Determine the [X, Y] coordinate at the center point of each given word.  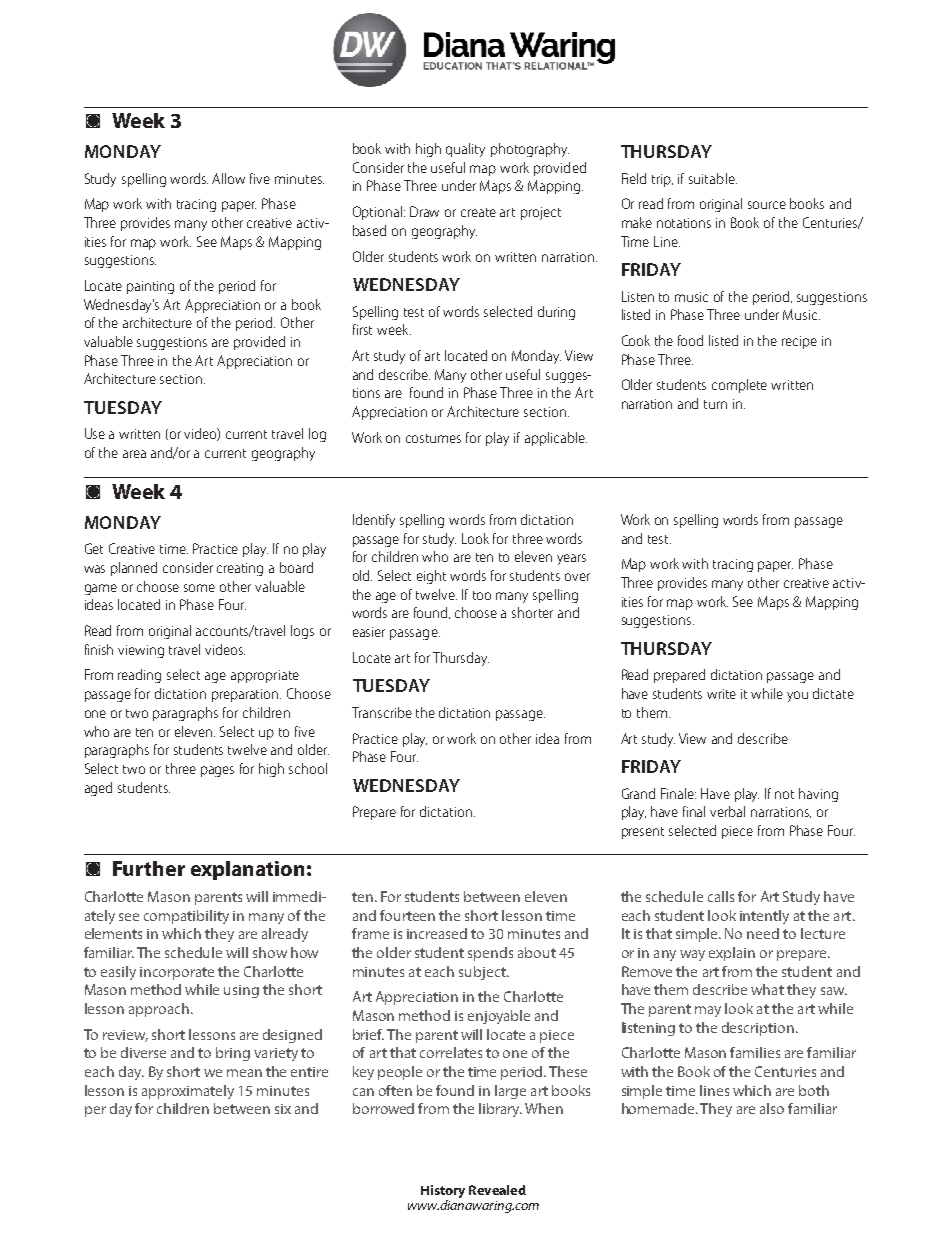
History [443, 1193]
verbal [727, 811]
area [134, 454]
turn [715, 404]
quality [465, 150]
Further [149, 868]
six [283, 1109]
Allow [228, 178]
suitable [713, 178]
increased [437, 933]
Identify [374, 521]
